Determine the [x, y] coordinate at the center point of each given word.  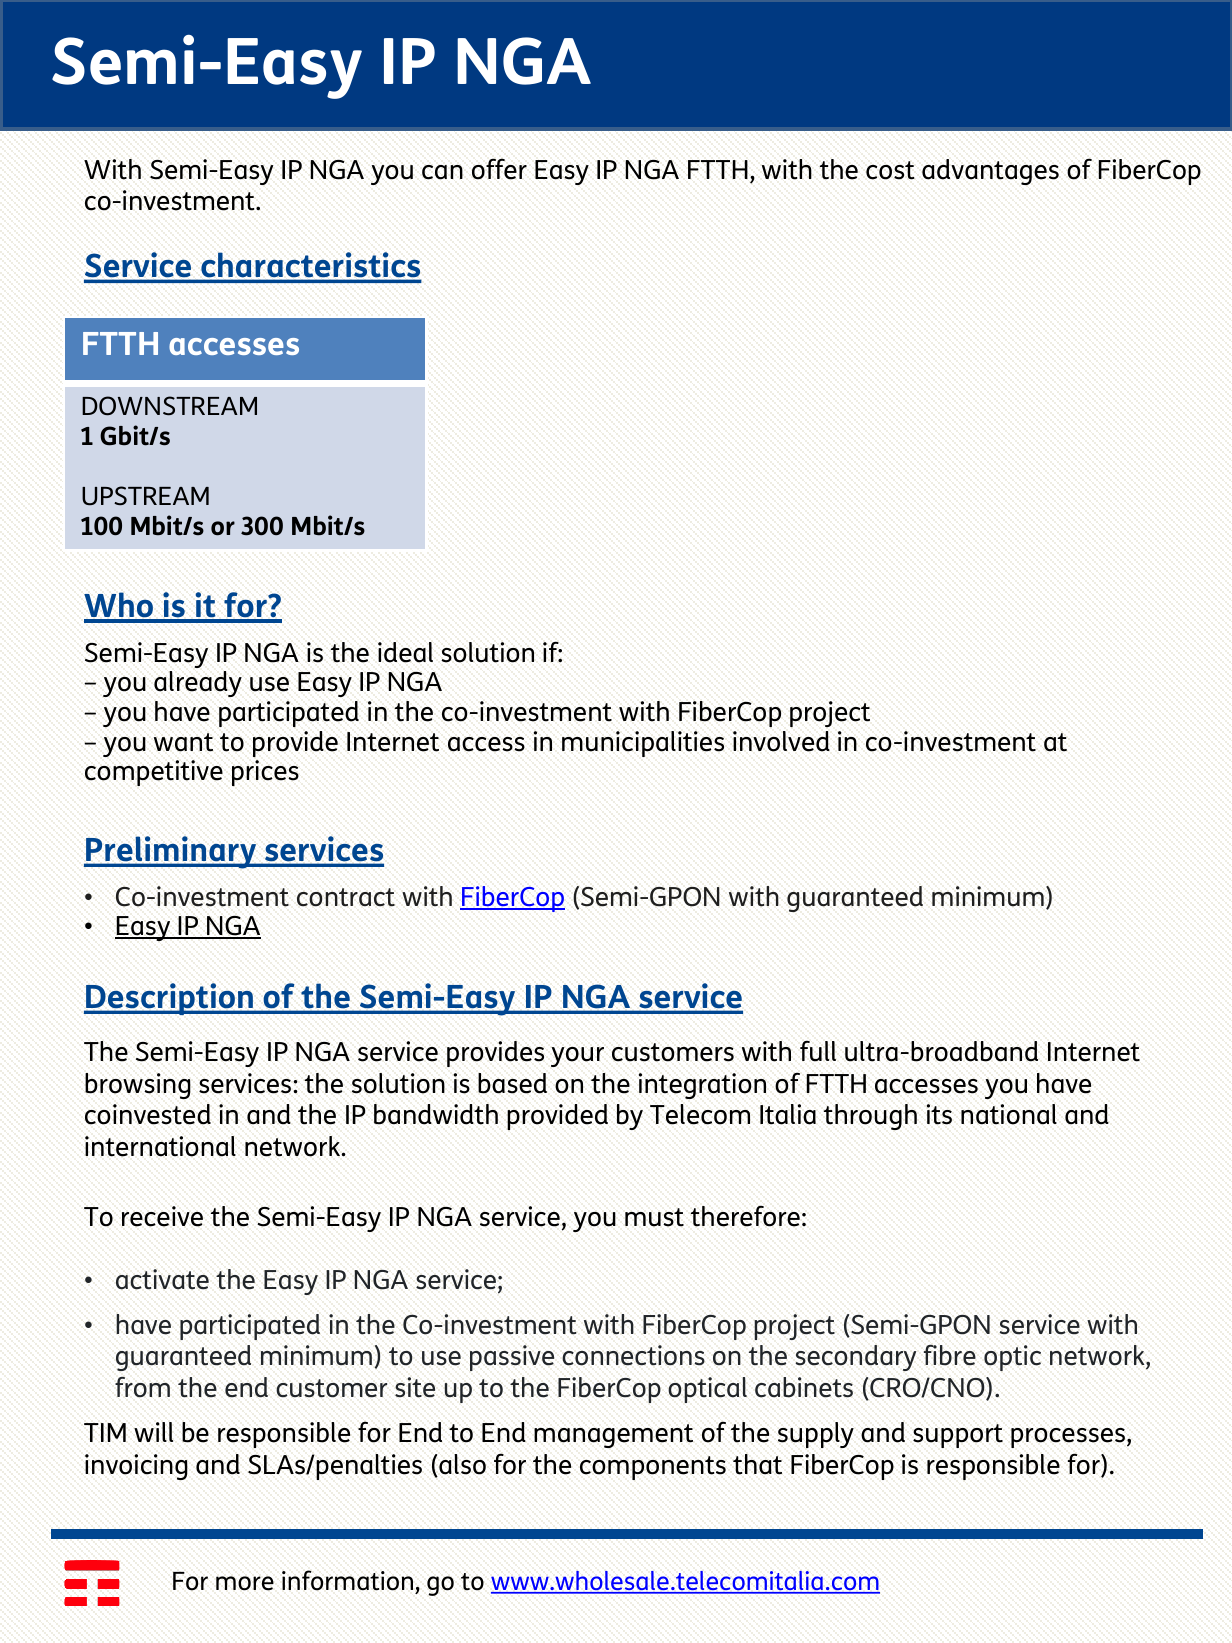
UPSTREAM [145, 496]
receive [162, 1216]
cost [890, 170]
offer [499, 169]
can [442, 172]
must [654, 1217]
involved [781, 741]
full [818, 1051]
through [870, 1117]
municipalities [643, 744]
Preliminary [171, 852]
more [245, 1583]
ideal [405, 652]
